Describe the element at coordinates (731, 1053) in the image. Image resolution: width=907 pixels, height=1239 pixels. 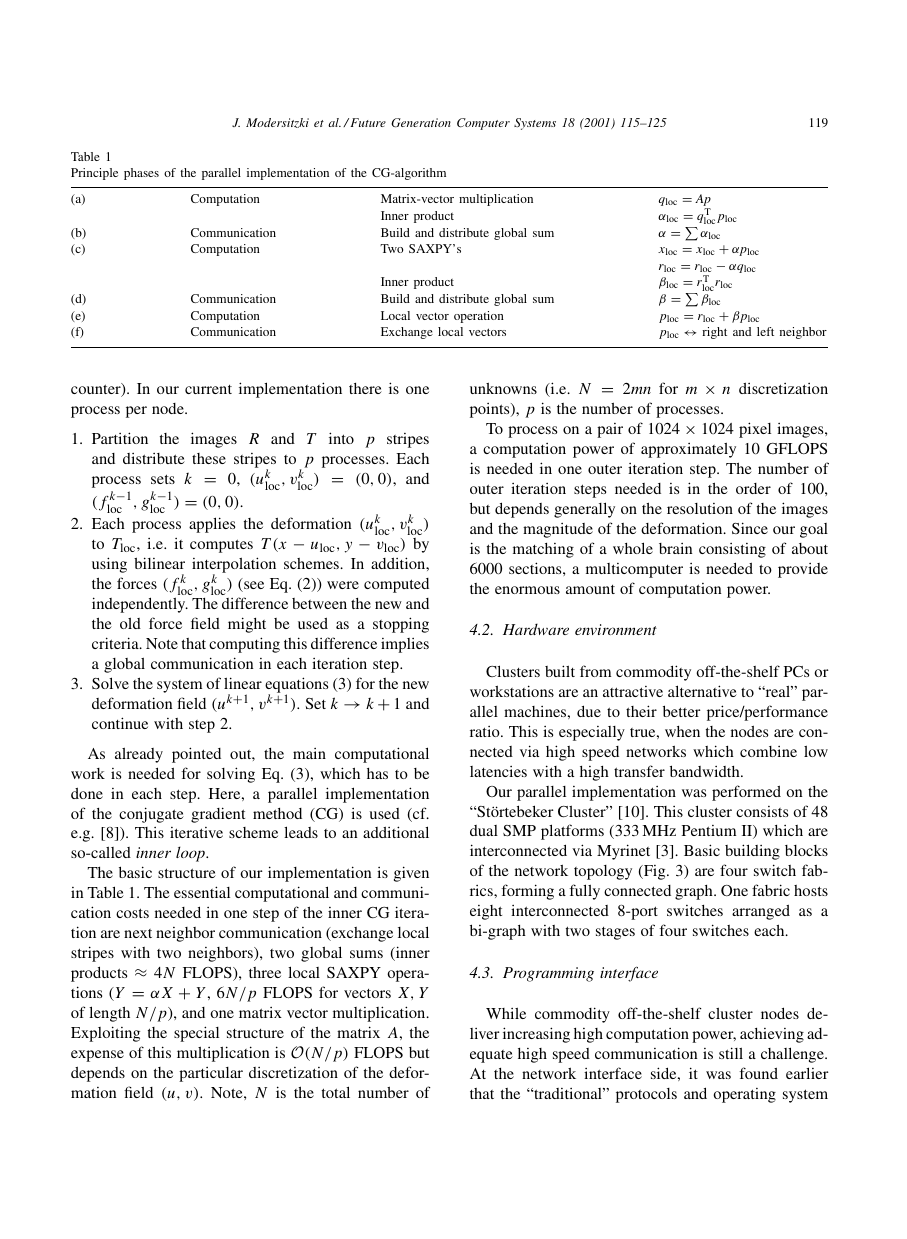
I see `still` at that location.
